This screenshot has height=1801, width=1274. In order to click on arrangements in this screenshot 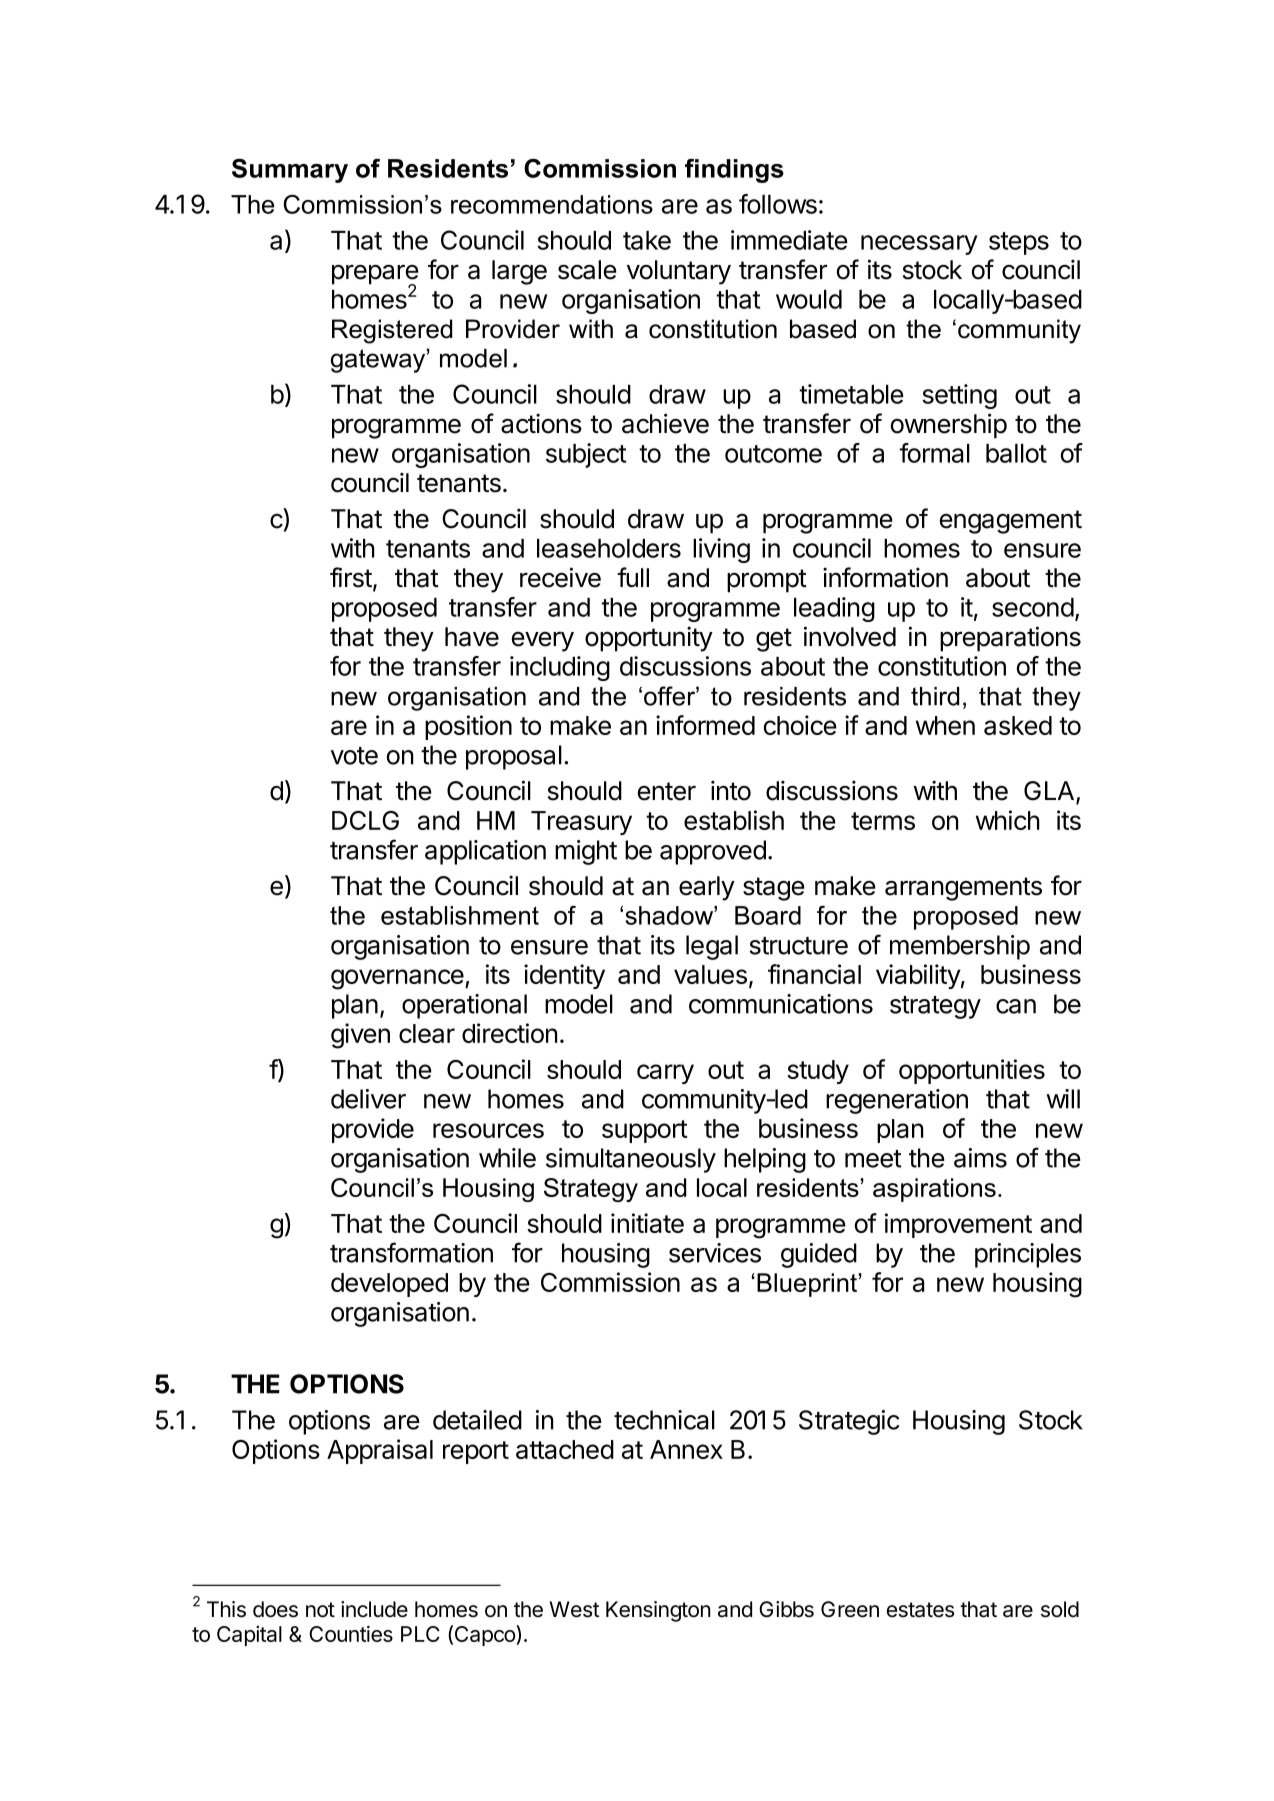, I will do `click(963, 889)`.
